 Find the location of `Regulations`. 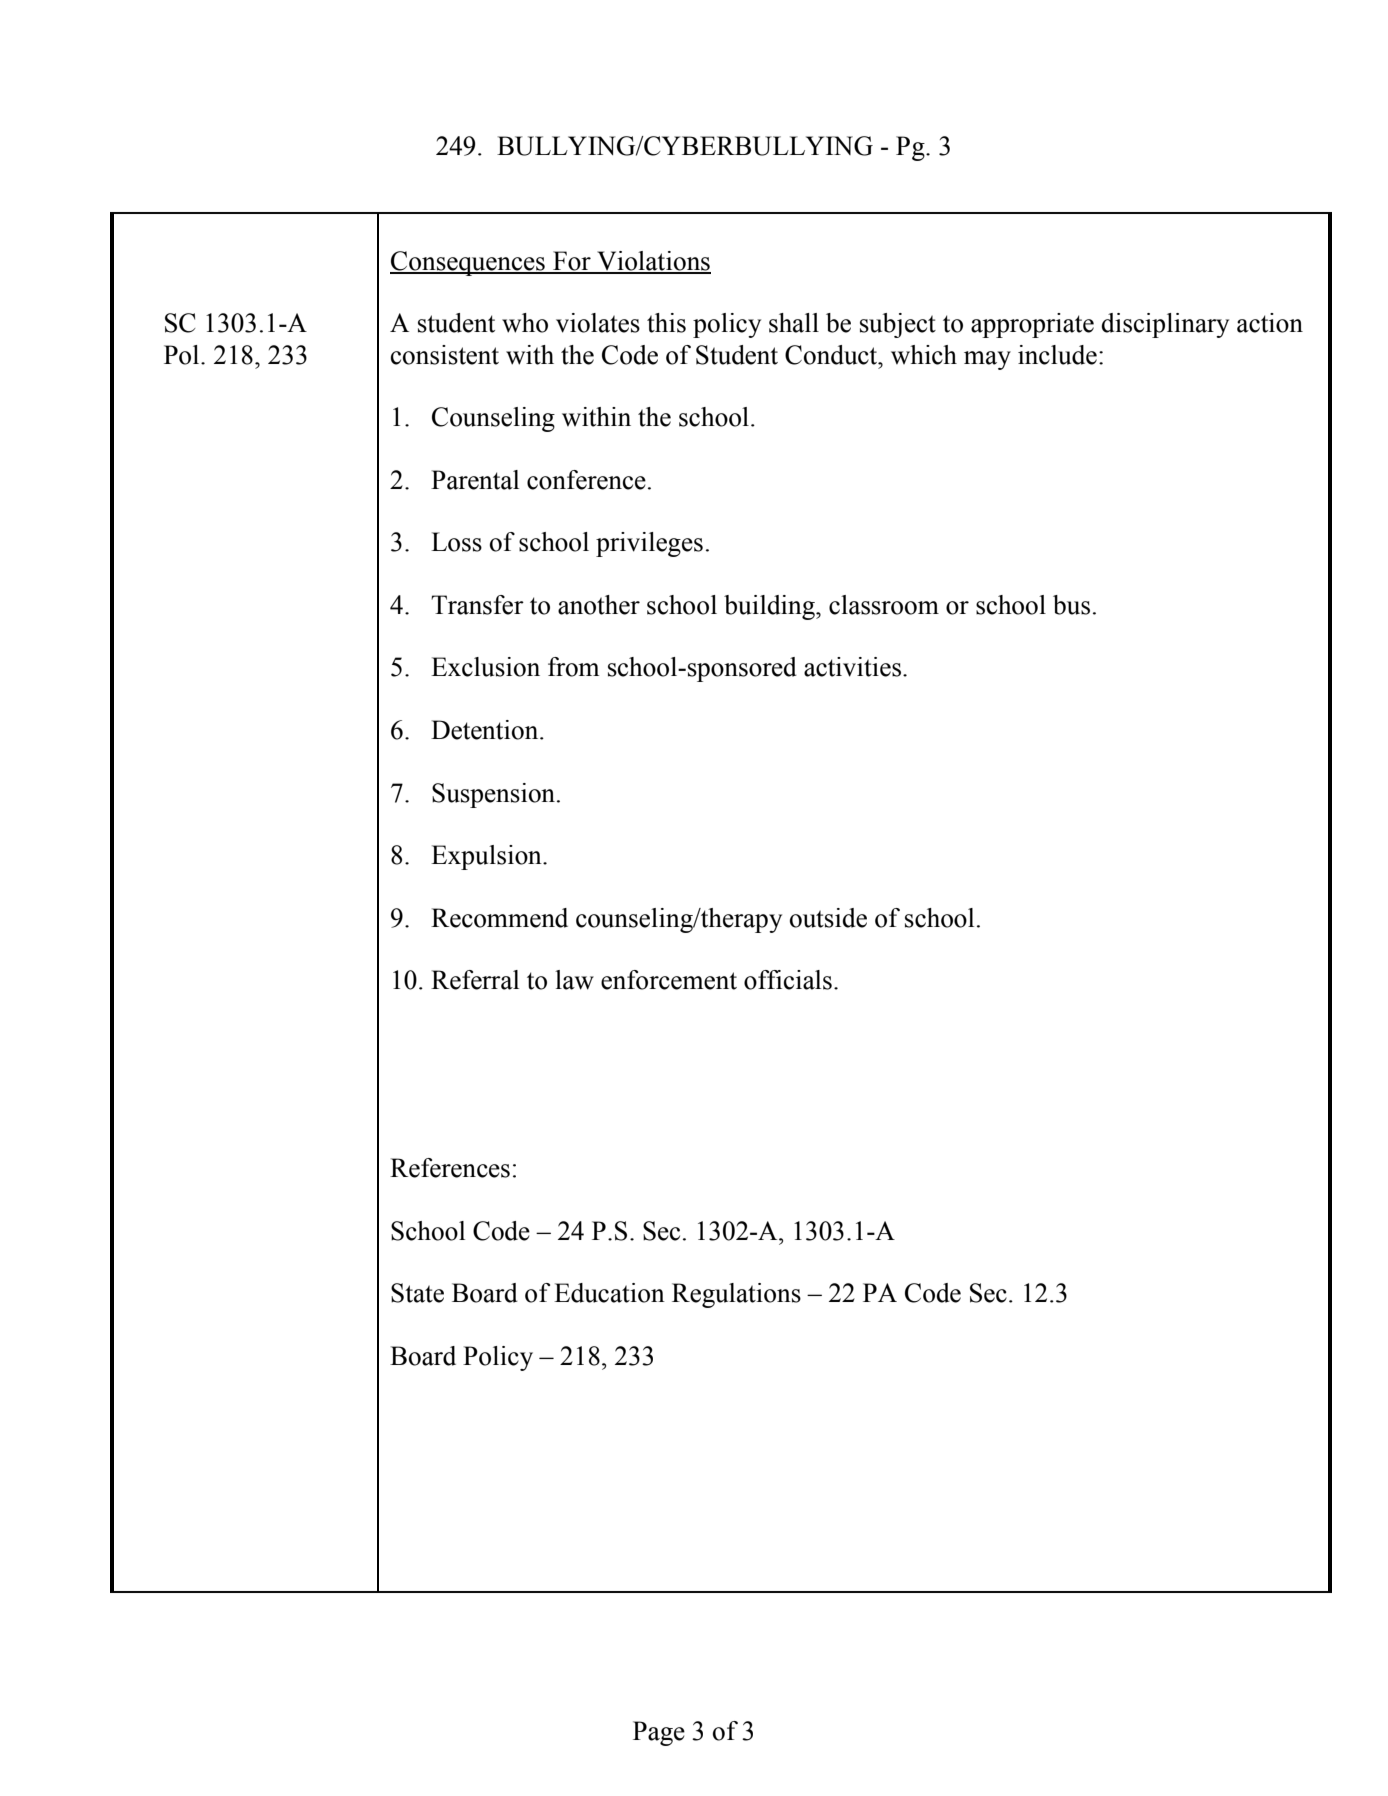

Regulations is located at coordinates (736, 1295).
